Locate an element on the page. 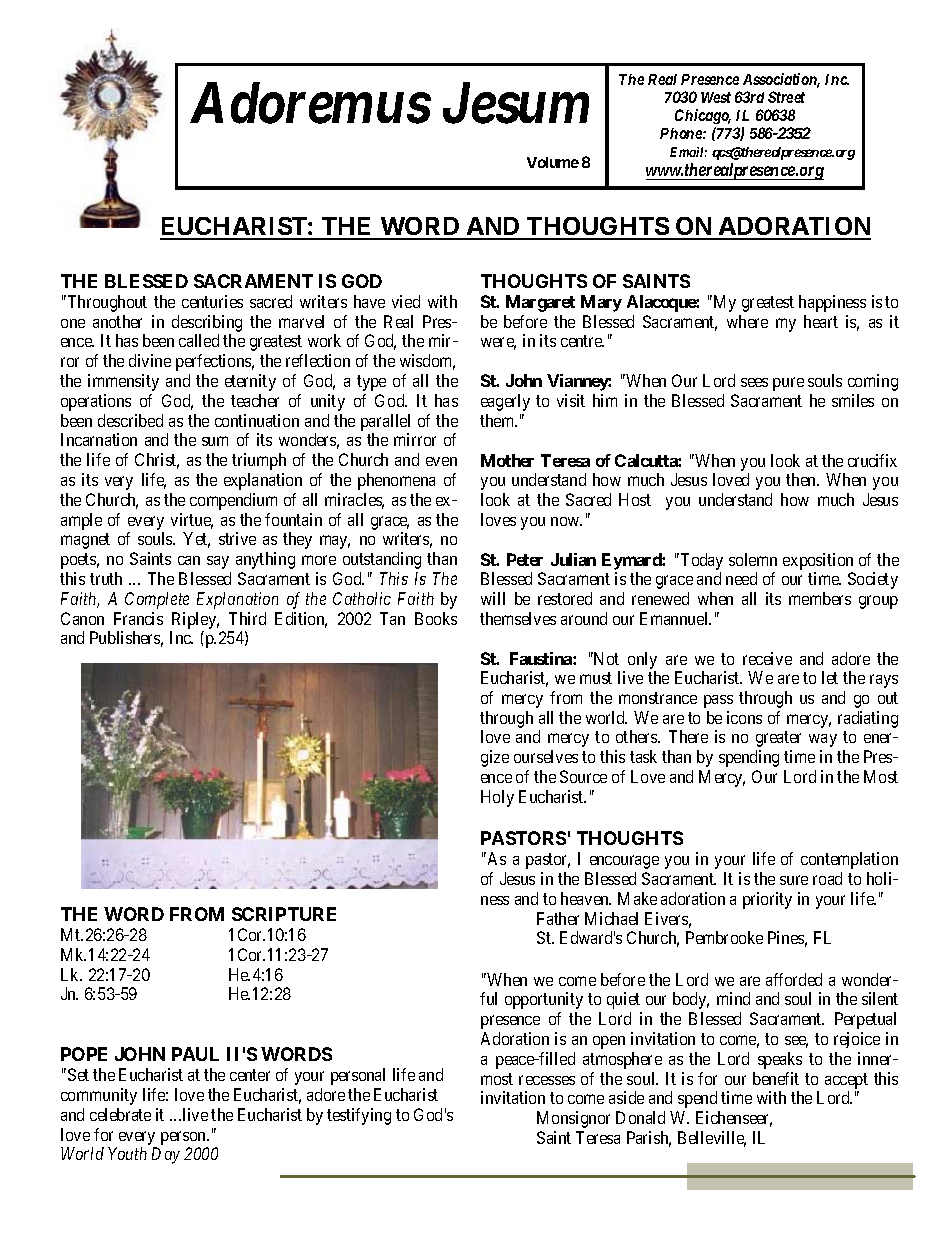 The height and width of the image is (1233, 952). Street is located at coordinates (786, 97).
